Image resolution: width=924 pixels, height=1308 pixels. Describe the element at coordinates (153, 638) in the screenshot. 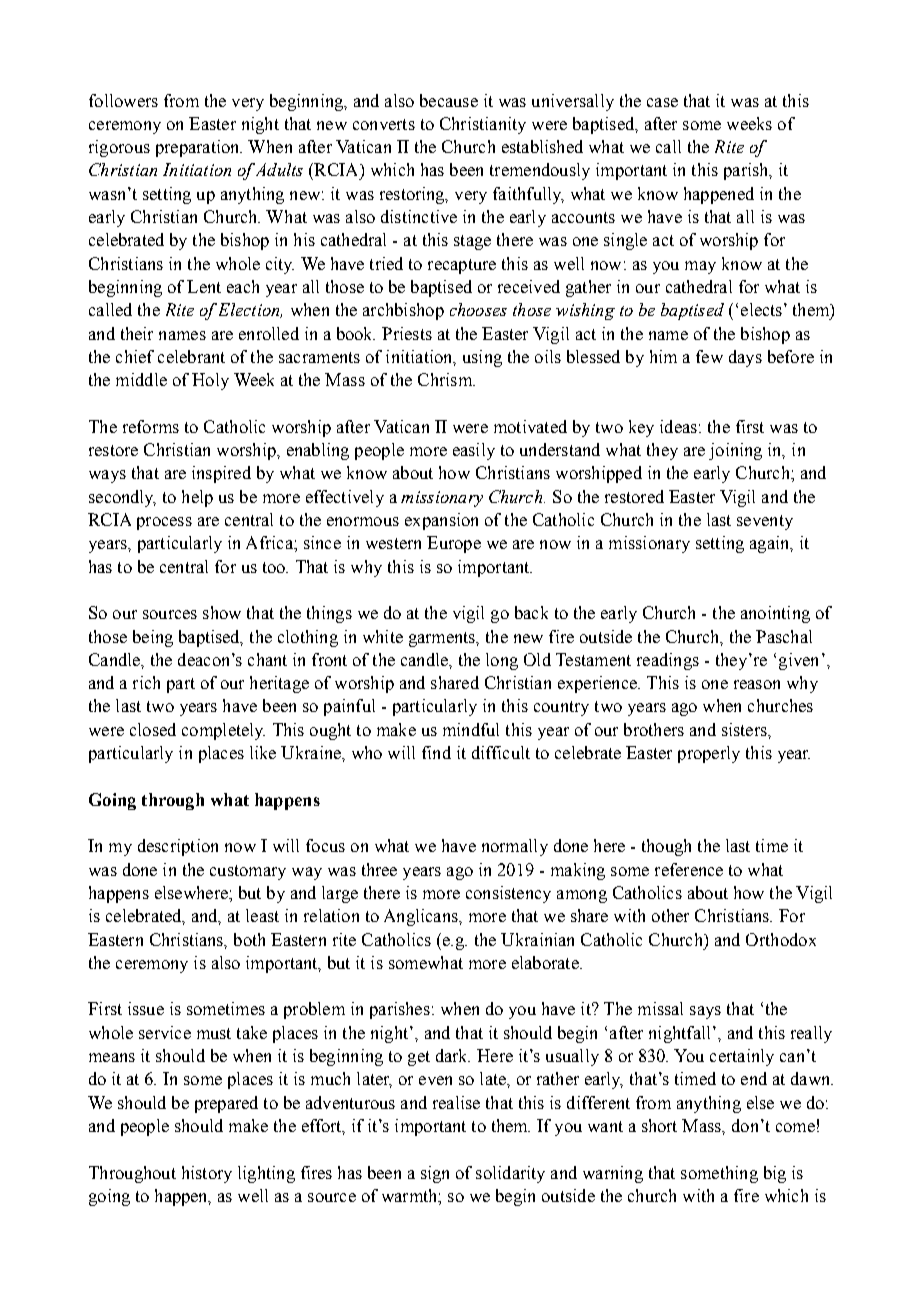

I see `being` at that location.
